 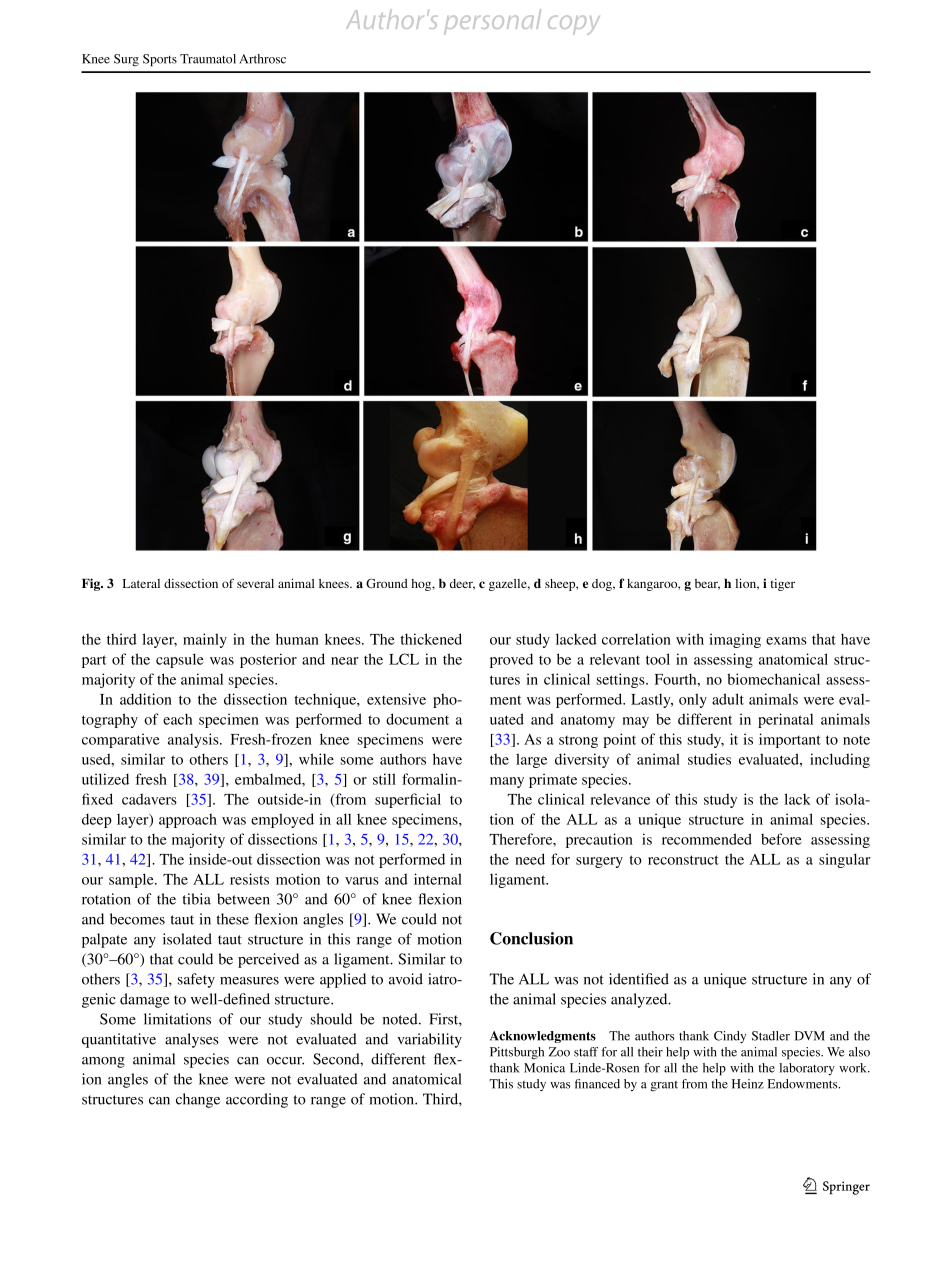 What do you see at coordinates (192, 1040) in the document?
I see `analyses` at bounding box center [192, 1040].
